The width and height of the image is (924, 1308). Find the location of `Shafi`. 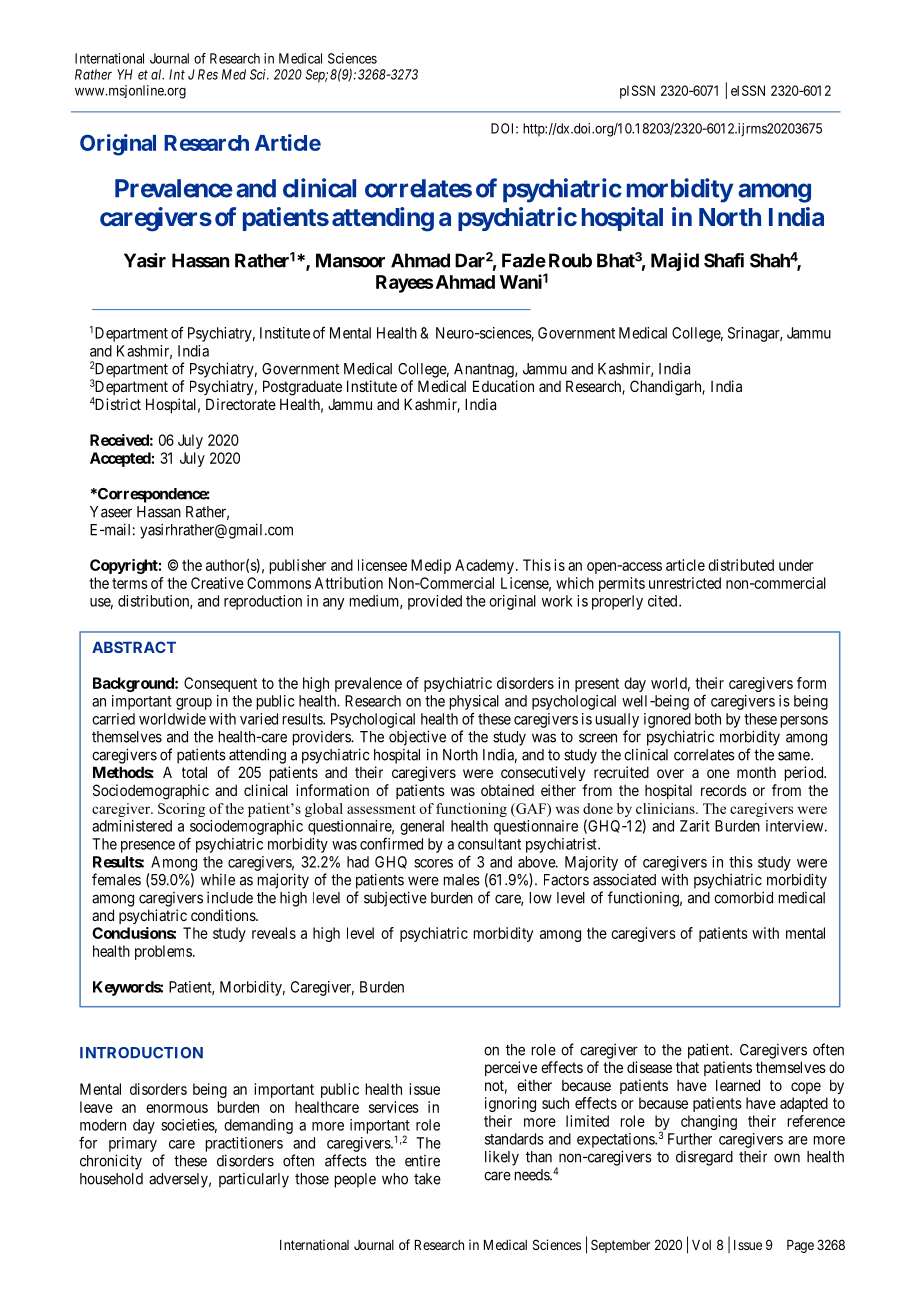

Shafi is located at coordinates (724, 260).
